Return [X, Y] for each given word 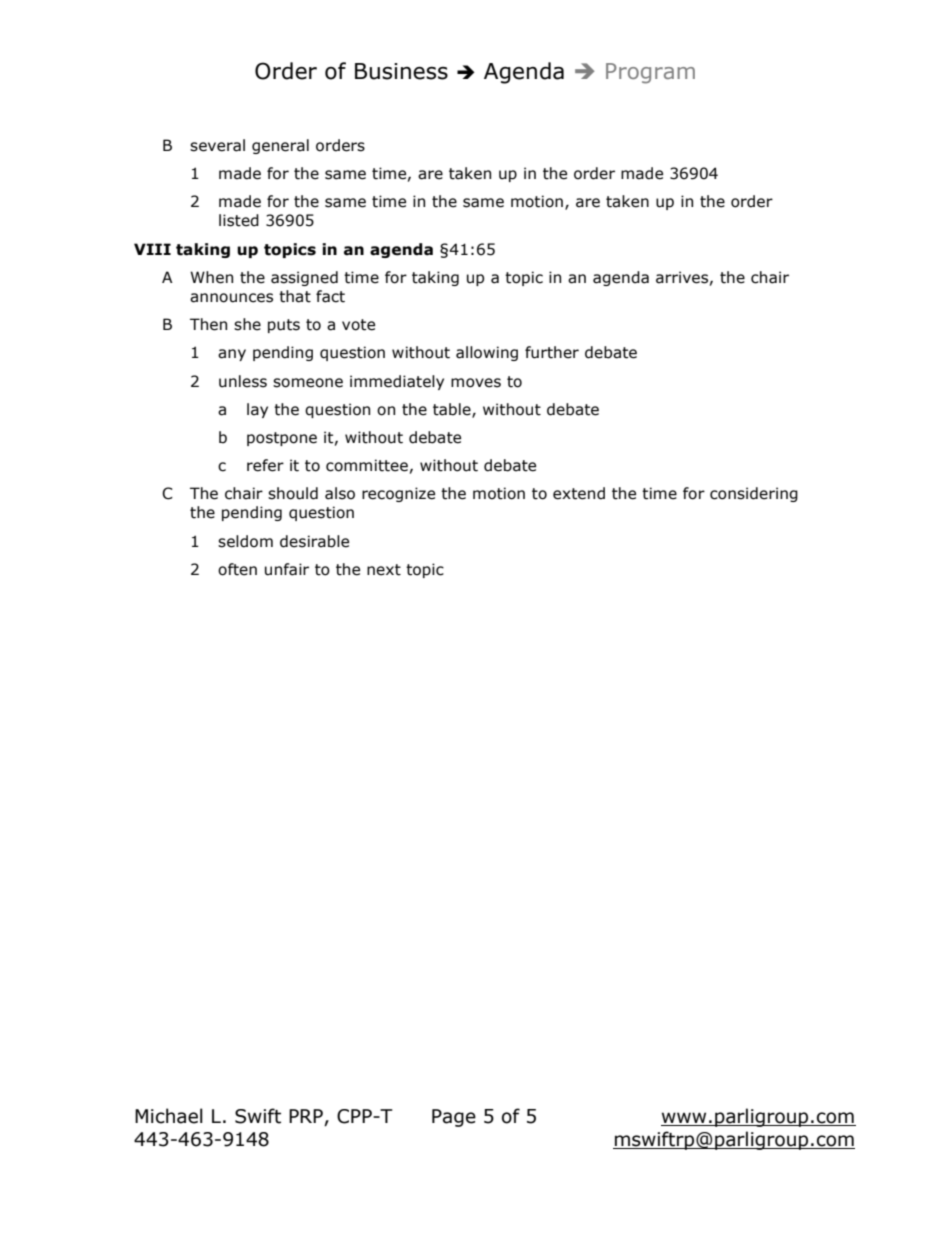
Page [454, 1118]
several [217, 145]
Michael [169, 1116]
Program [650, 73]
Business [401, 71]
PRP [306, 1116]
